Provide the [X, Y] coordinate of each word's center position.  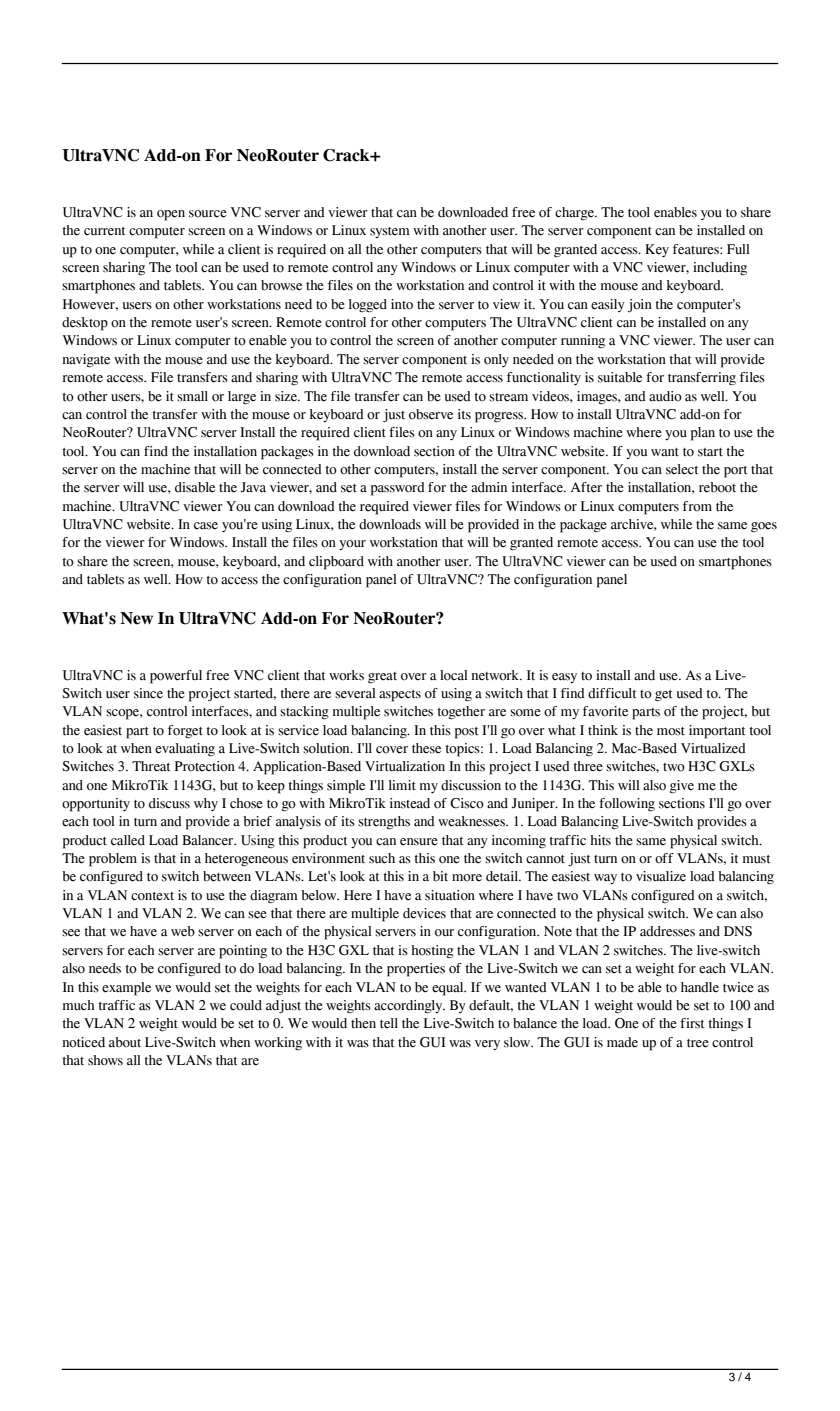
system [390, 232]
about [125, 1042]
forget [185, 731]
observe [431, 414]
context [152, 896]
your [352, 545]
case [206, 526]
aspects [400, 696]
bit [440, 876]
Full [738, 249]
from [697, 506]
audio [665, 396]
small [192, 396]
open [171, 215]
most [671, 731]
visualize [661, 876]
